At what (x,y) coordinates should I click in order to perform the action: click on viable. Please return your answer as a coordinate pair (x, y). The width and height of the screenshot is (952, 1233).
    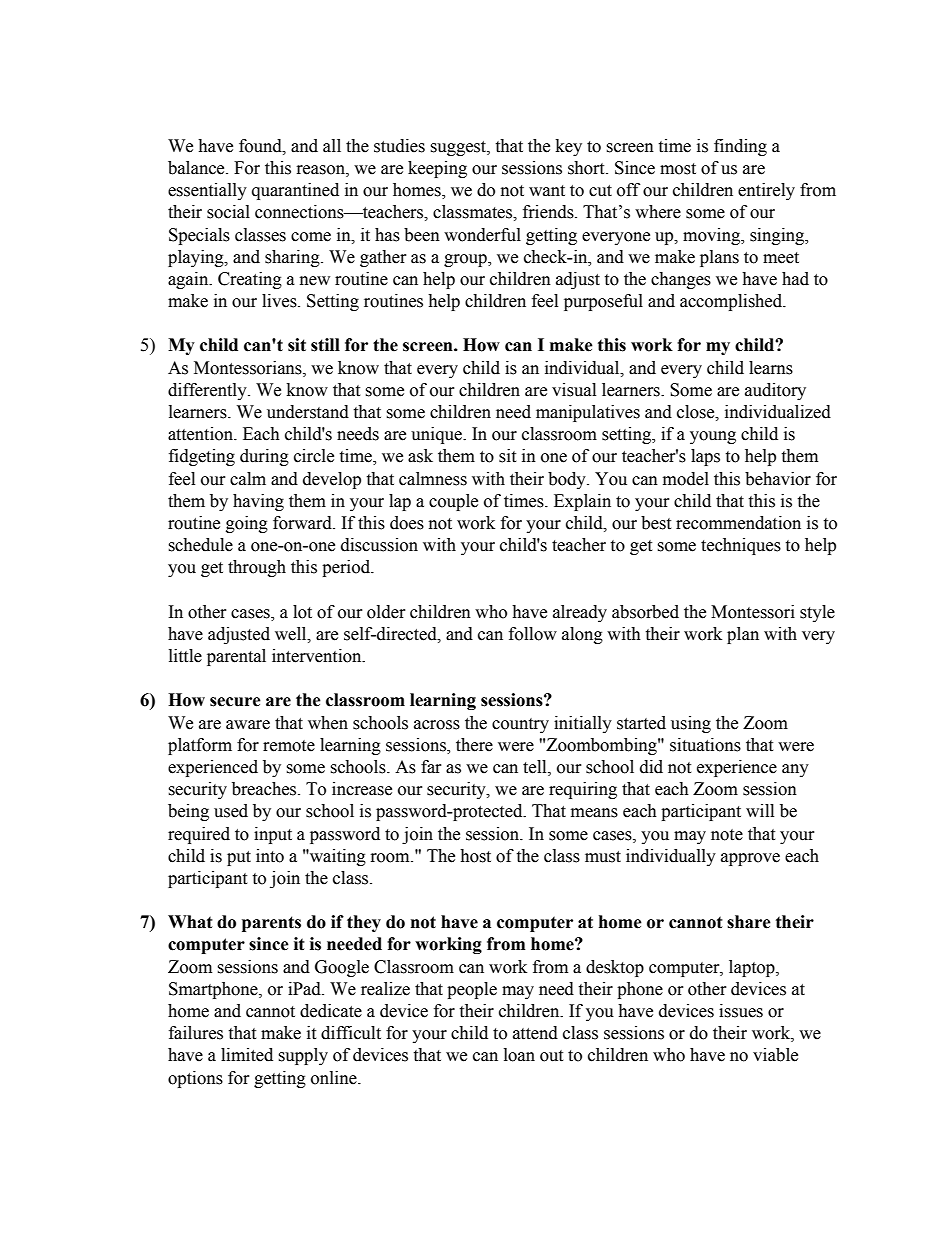
    Looking at the image, I should click on (775, 1055).
